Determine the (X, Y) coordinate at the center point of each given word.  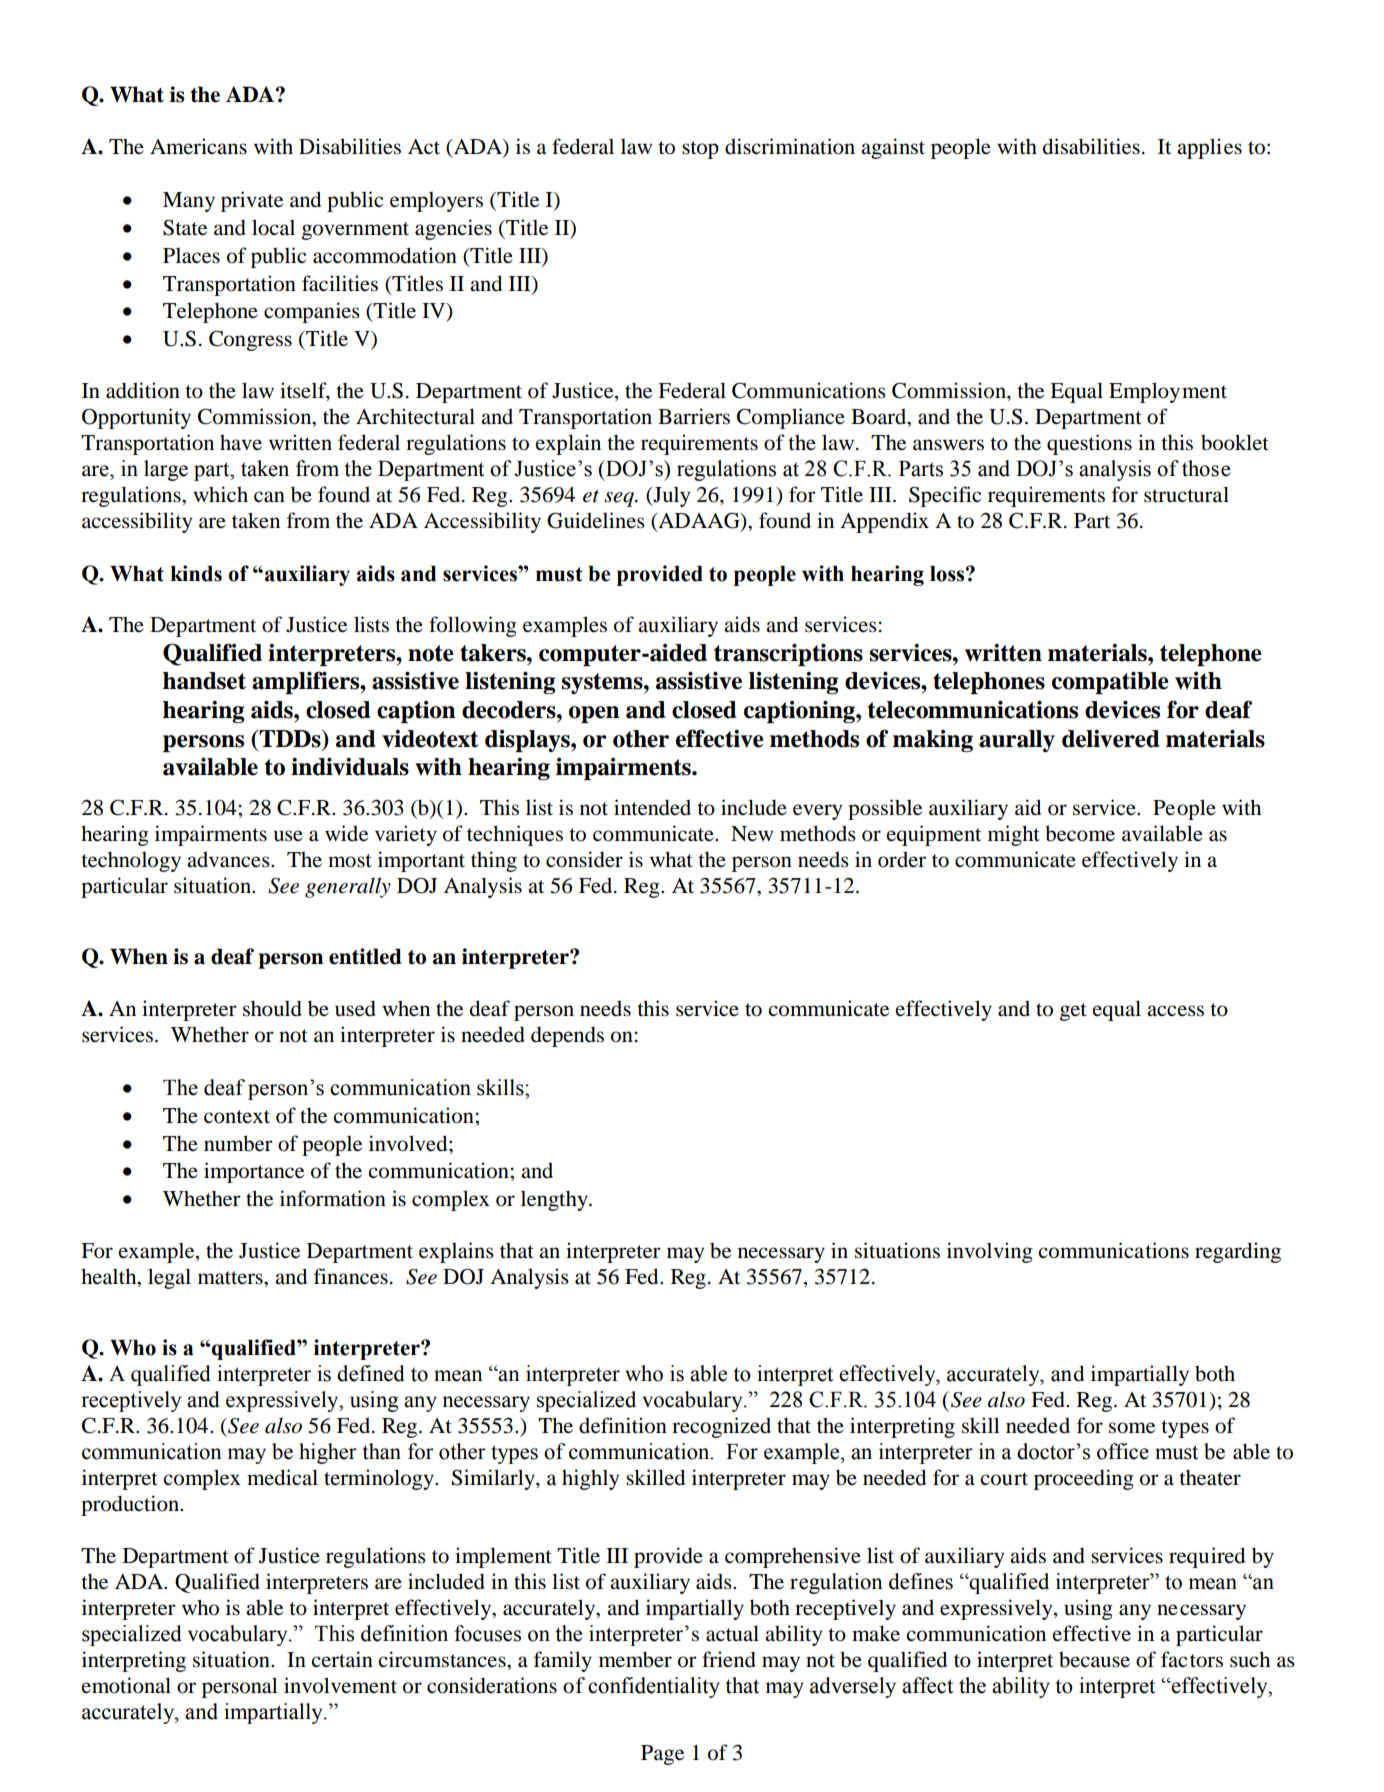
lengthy (555, 1200)
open (594, 714)
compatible (1110, 682)
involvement (340, 1685)
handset (204, 681)
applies (1209, 148)
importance (254, 1172)
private (252, 201)
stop (700, 150)
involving (990, 1252)
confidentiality (654, 1687)
